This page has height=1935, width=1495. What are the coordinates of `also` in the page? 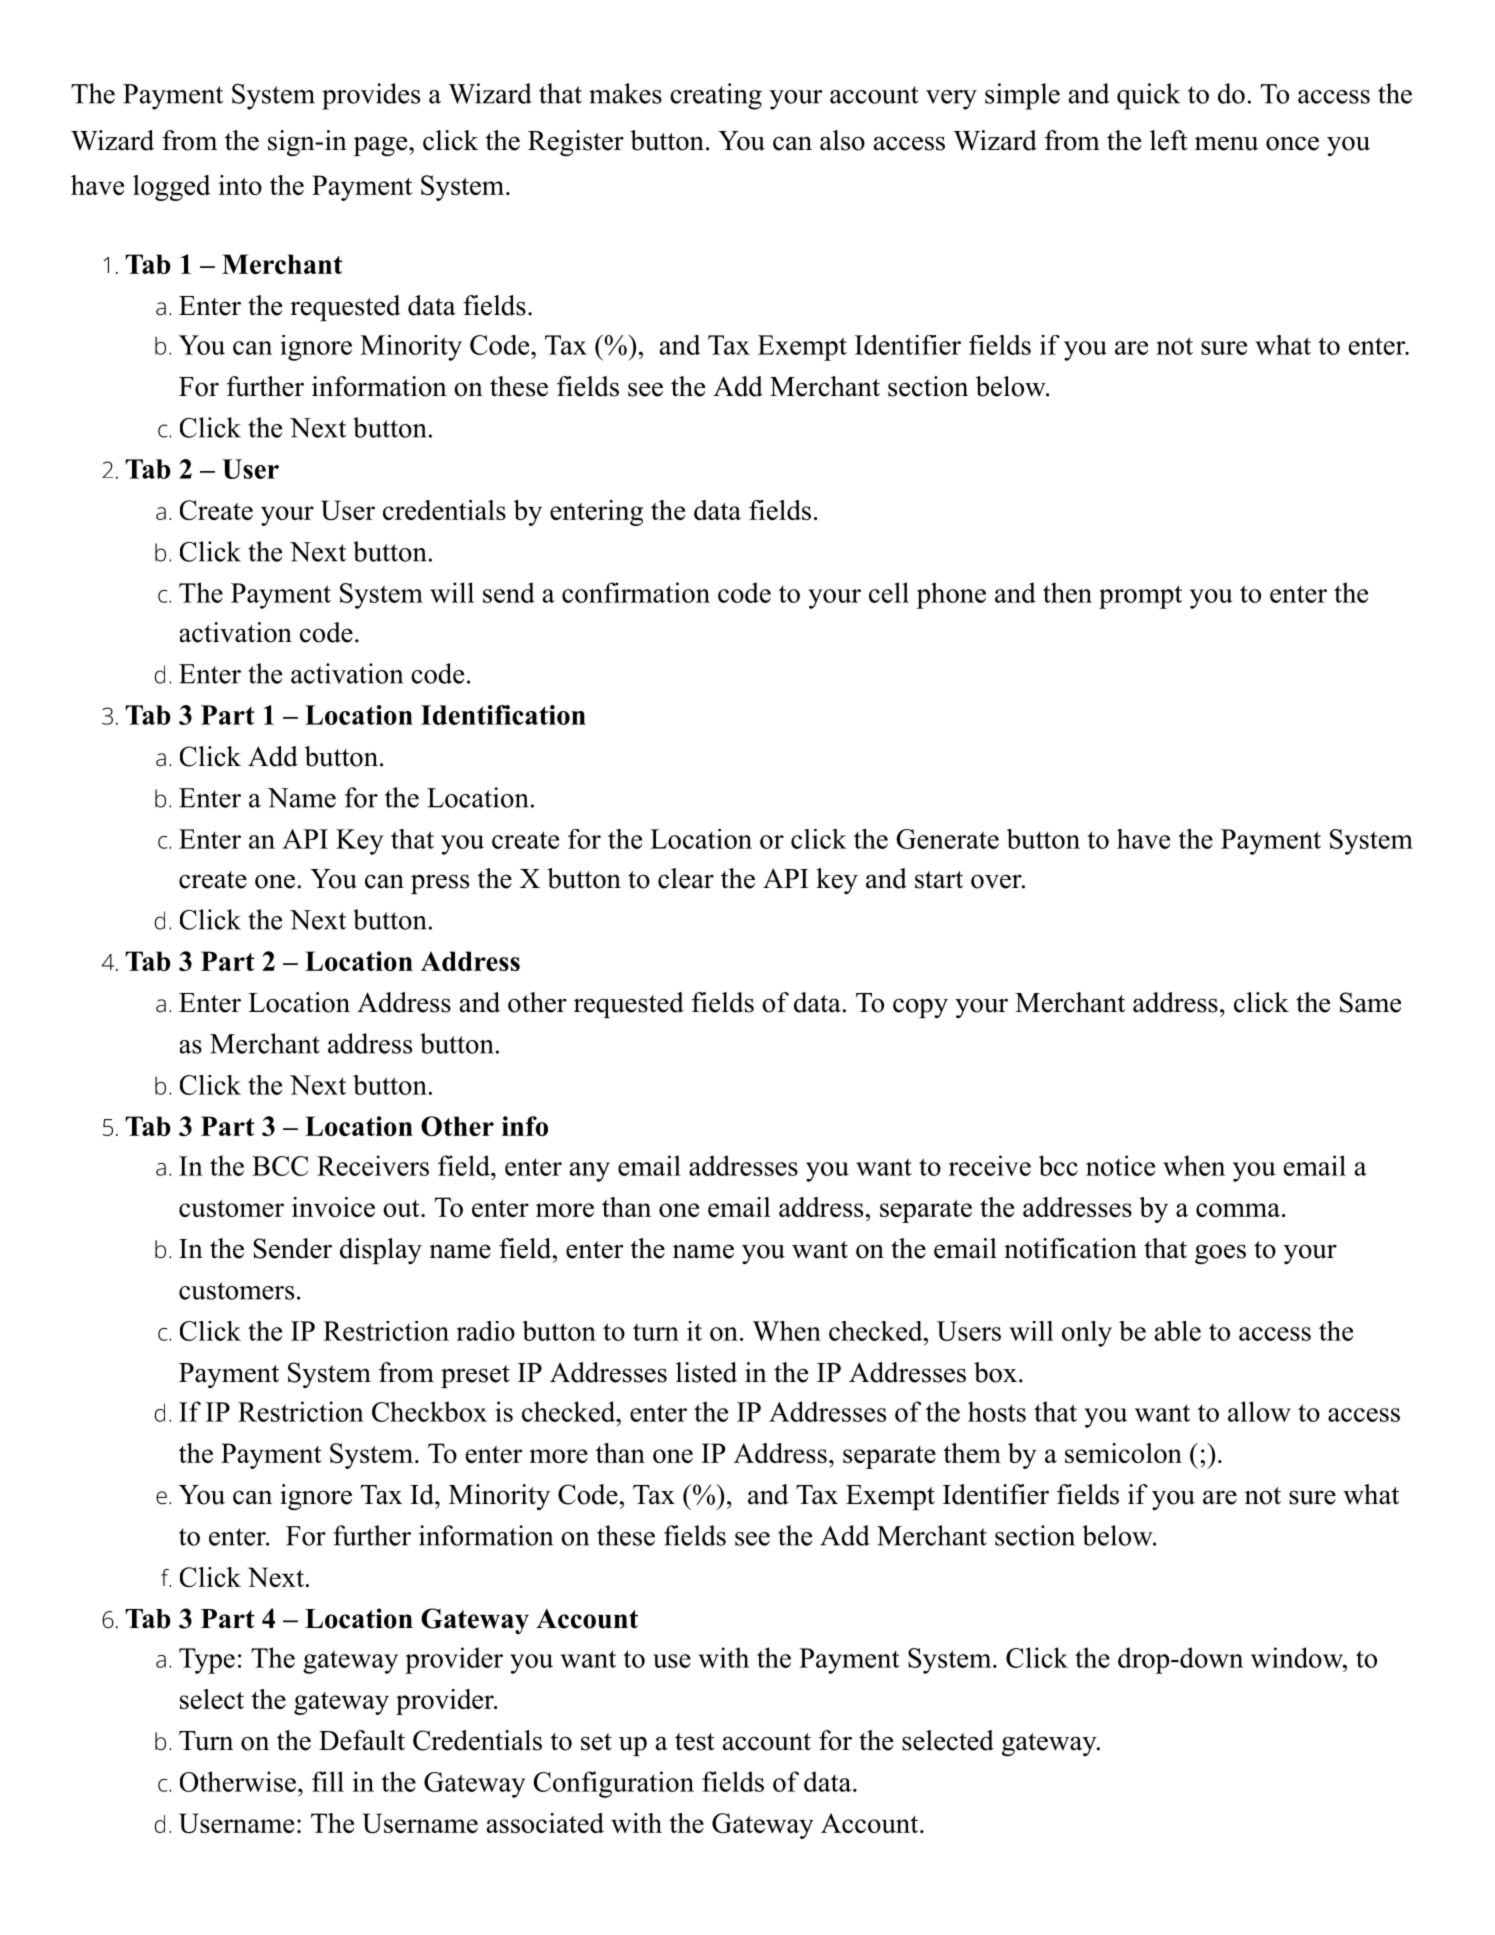 It's located at (842, 140).
